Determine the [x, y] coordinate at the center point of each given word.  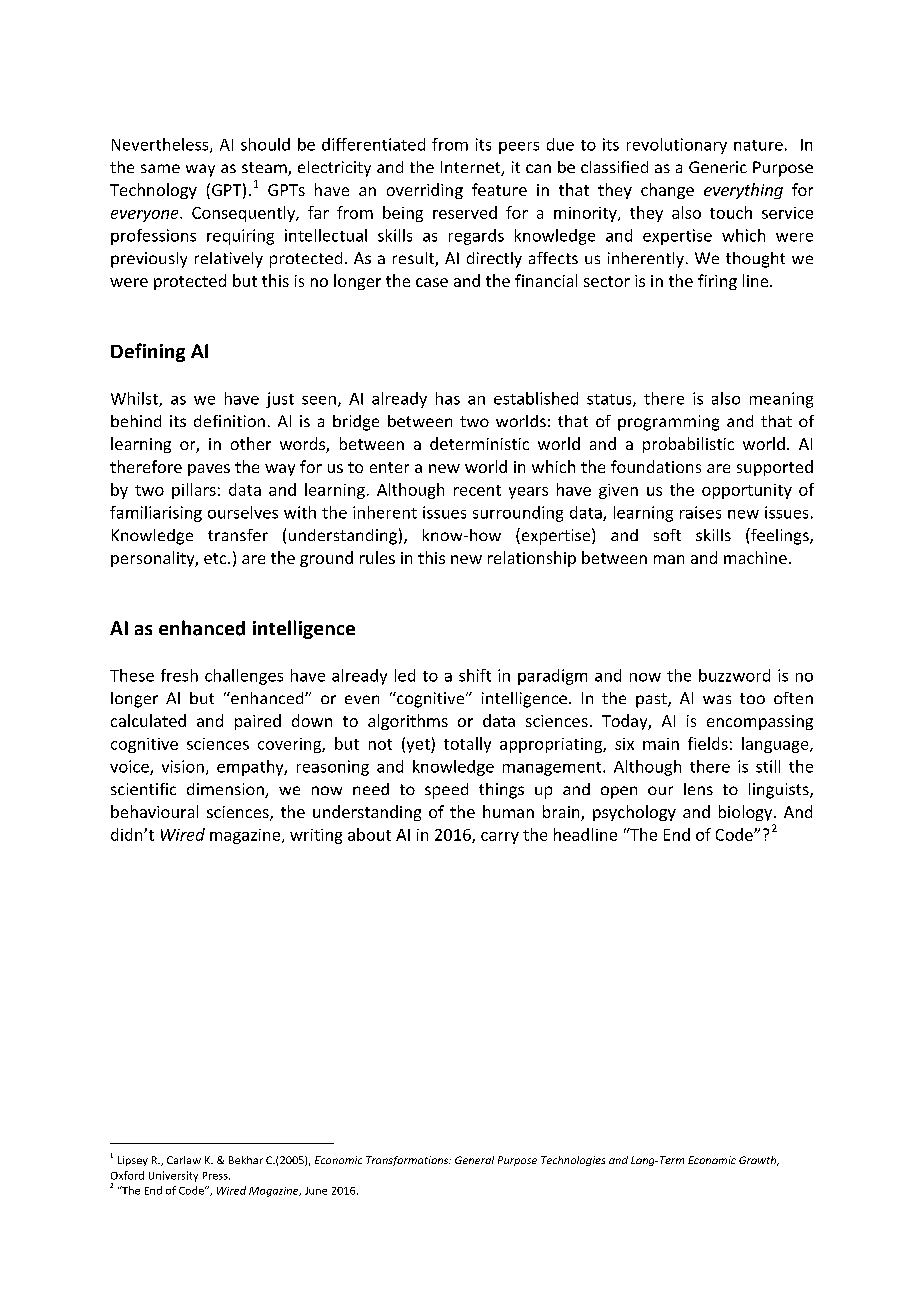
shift [475, 675]
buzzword [734, 675]
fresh [179, 675]
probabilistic [688, 445]
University [173, 1176]
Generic [718, 167]
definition [229, 421]
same [160, 168]
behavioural [154, 811]
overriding [425, 191]
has [448, 398]
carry [500, 838]
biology [747, 813]
